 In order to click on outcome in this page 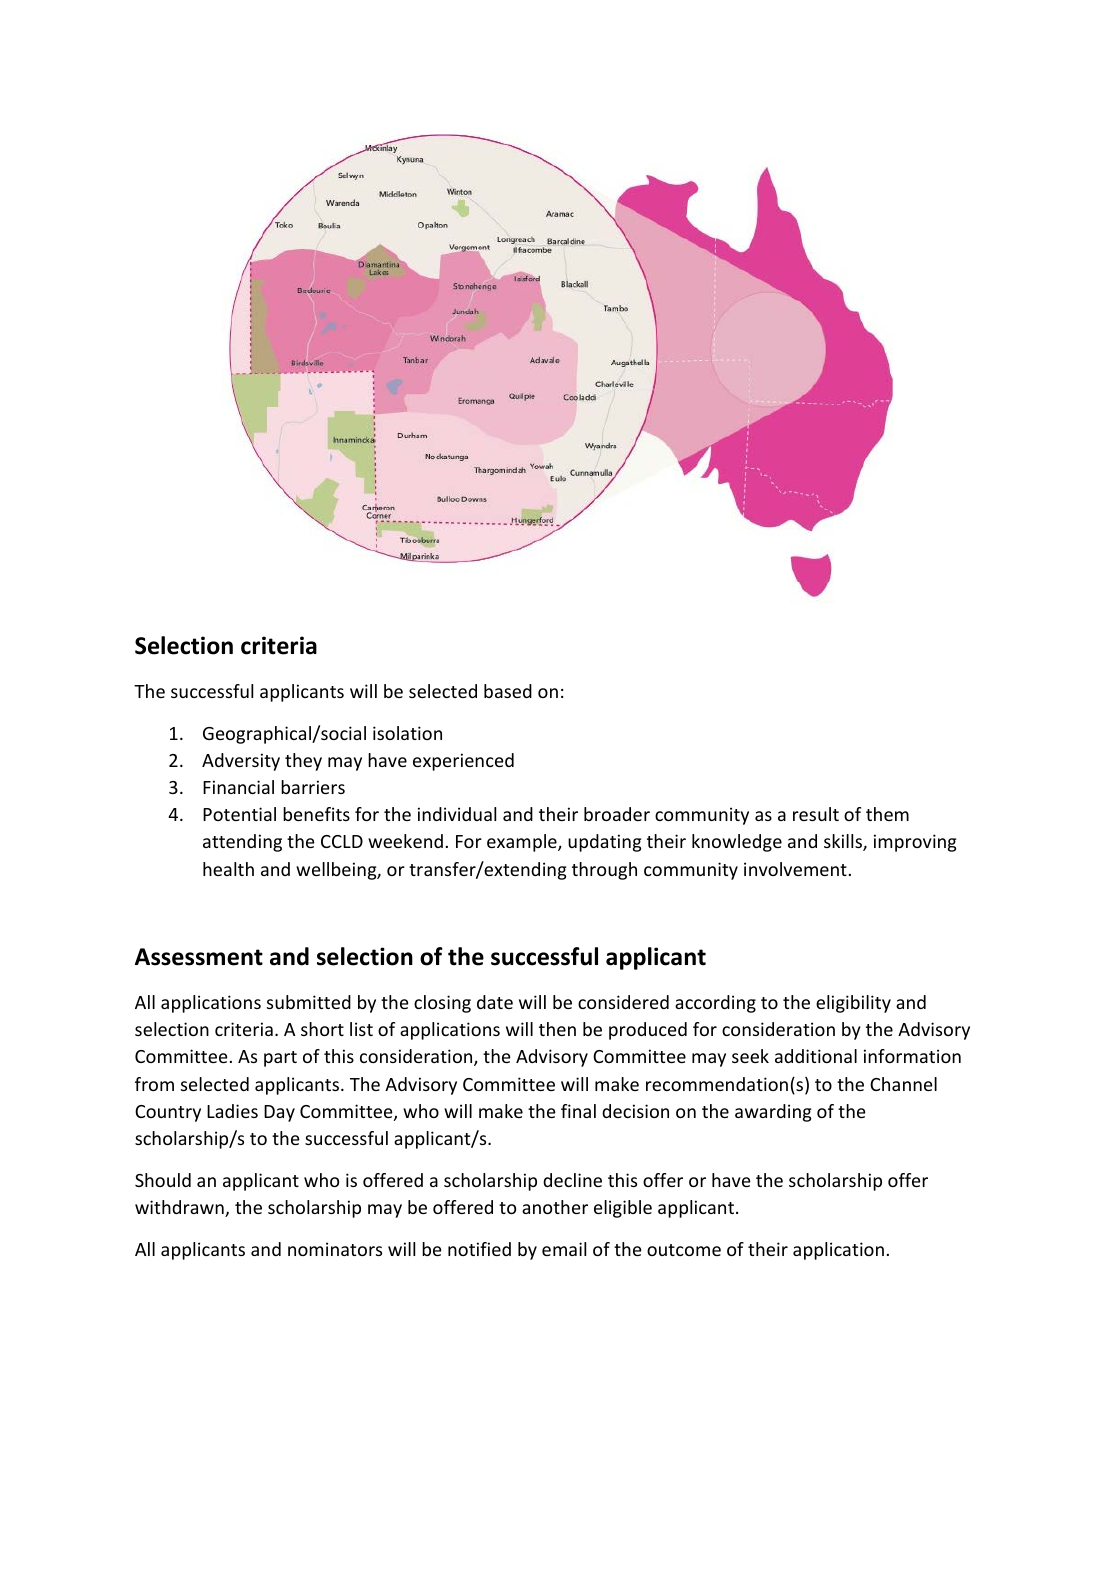, I will do `click(684, 1250)`.
